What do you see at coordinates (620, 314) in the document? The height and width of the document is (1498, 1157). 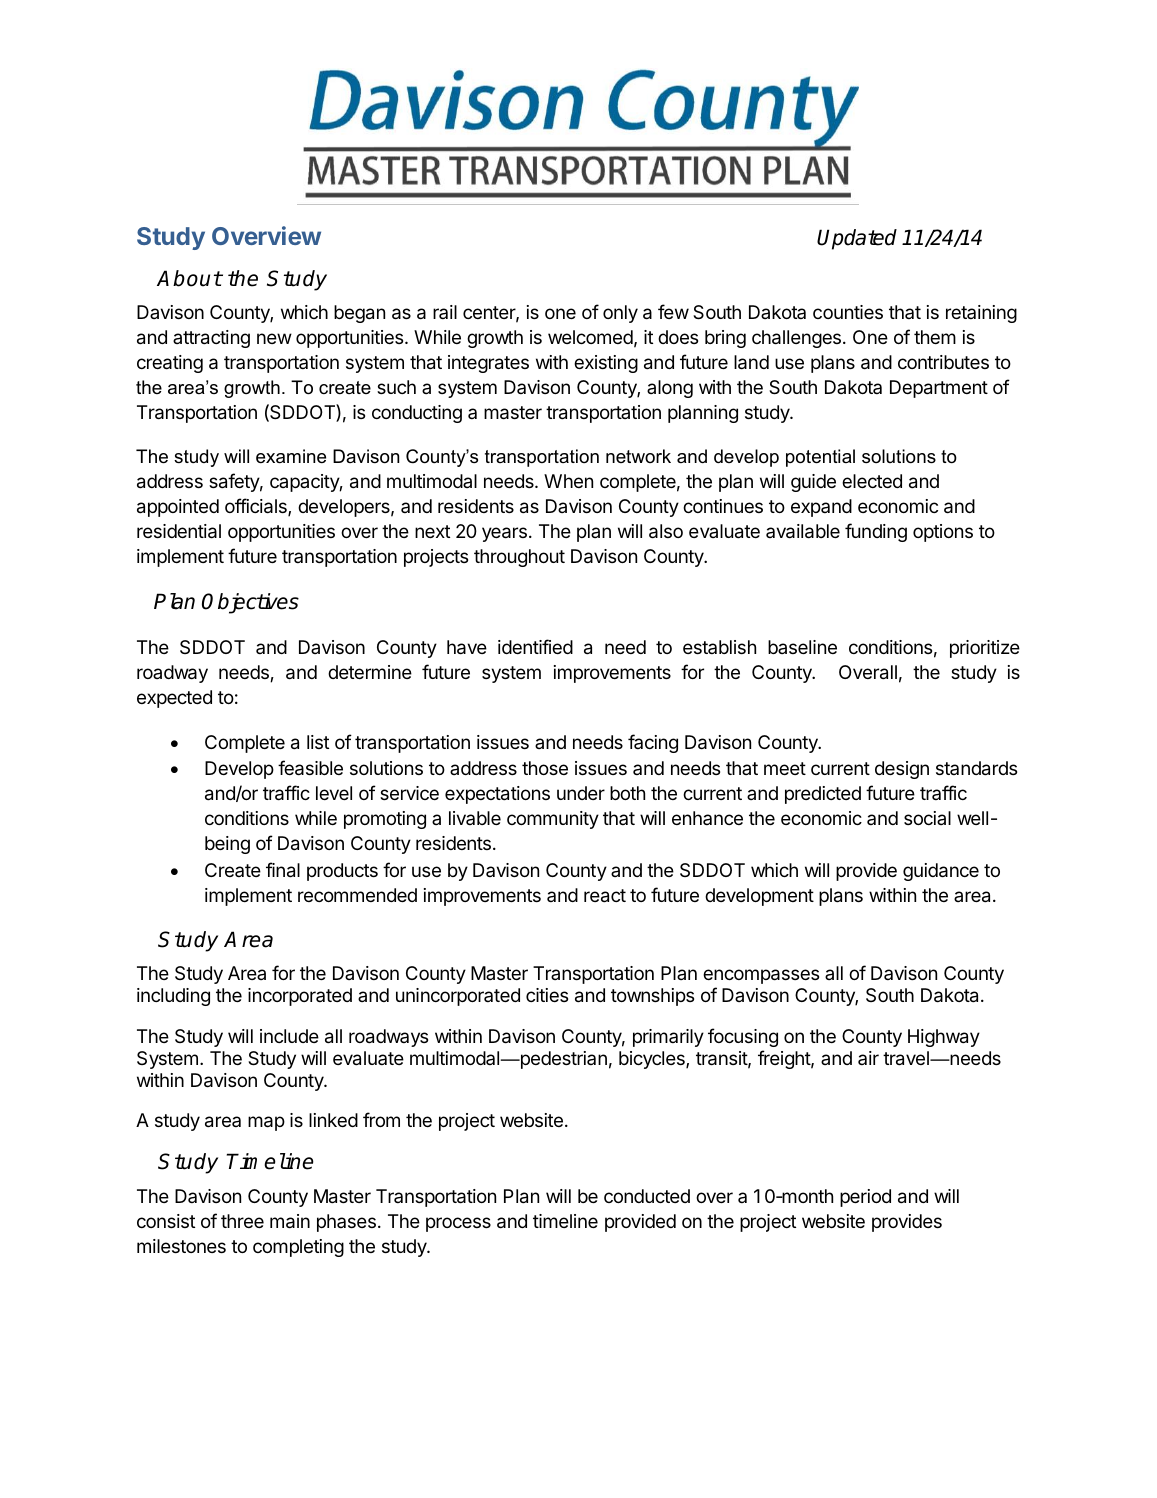 I see `only` at bounding box center [620, 314].
